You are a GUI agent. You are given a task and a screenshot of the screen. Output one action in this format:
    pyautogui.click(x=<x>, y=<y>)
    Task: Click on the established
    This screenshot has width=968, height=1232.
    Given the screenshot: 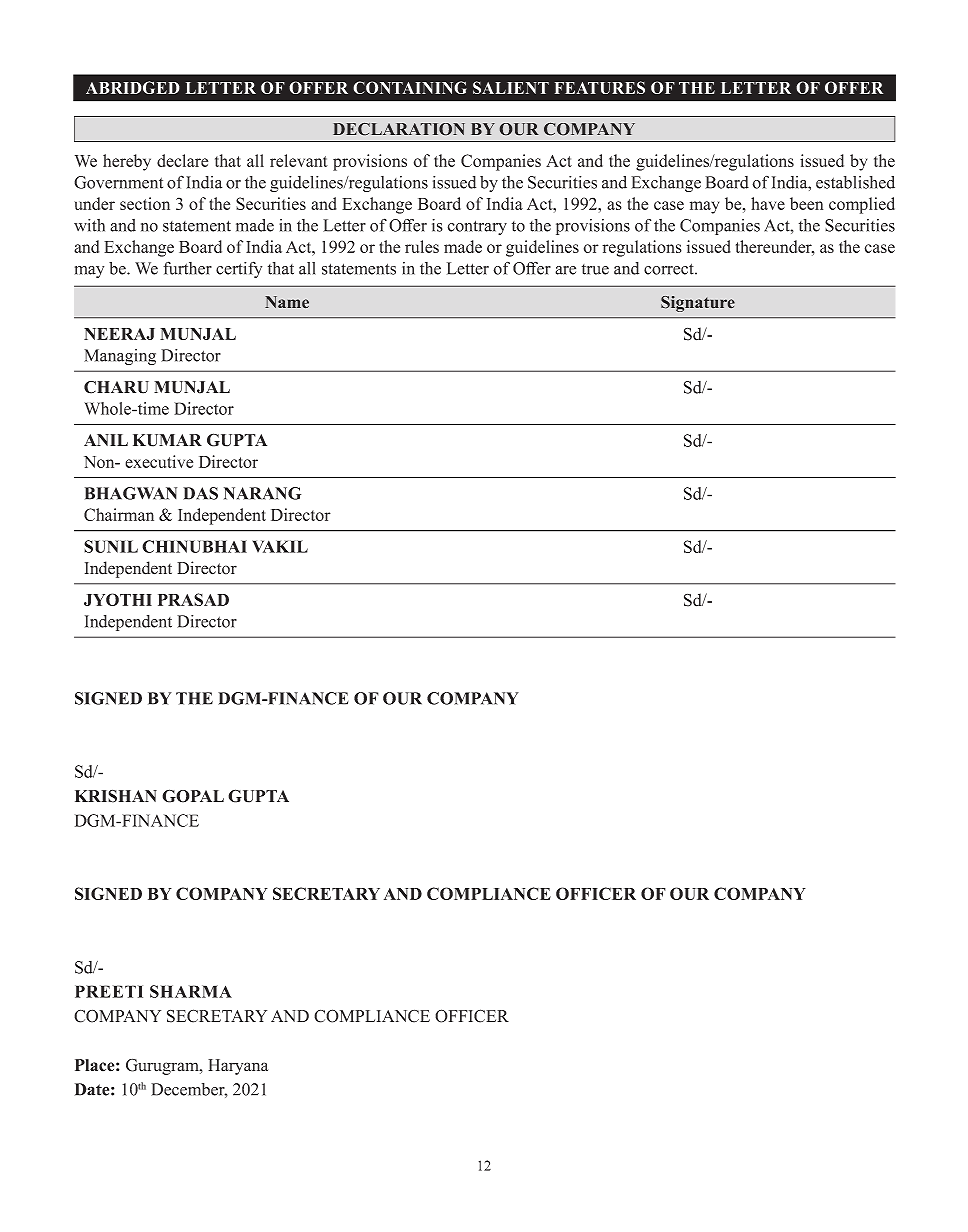 What is the action you would take?
    pyautogui.click(x=855, y=182)
